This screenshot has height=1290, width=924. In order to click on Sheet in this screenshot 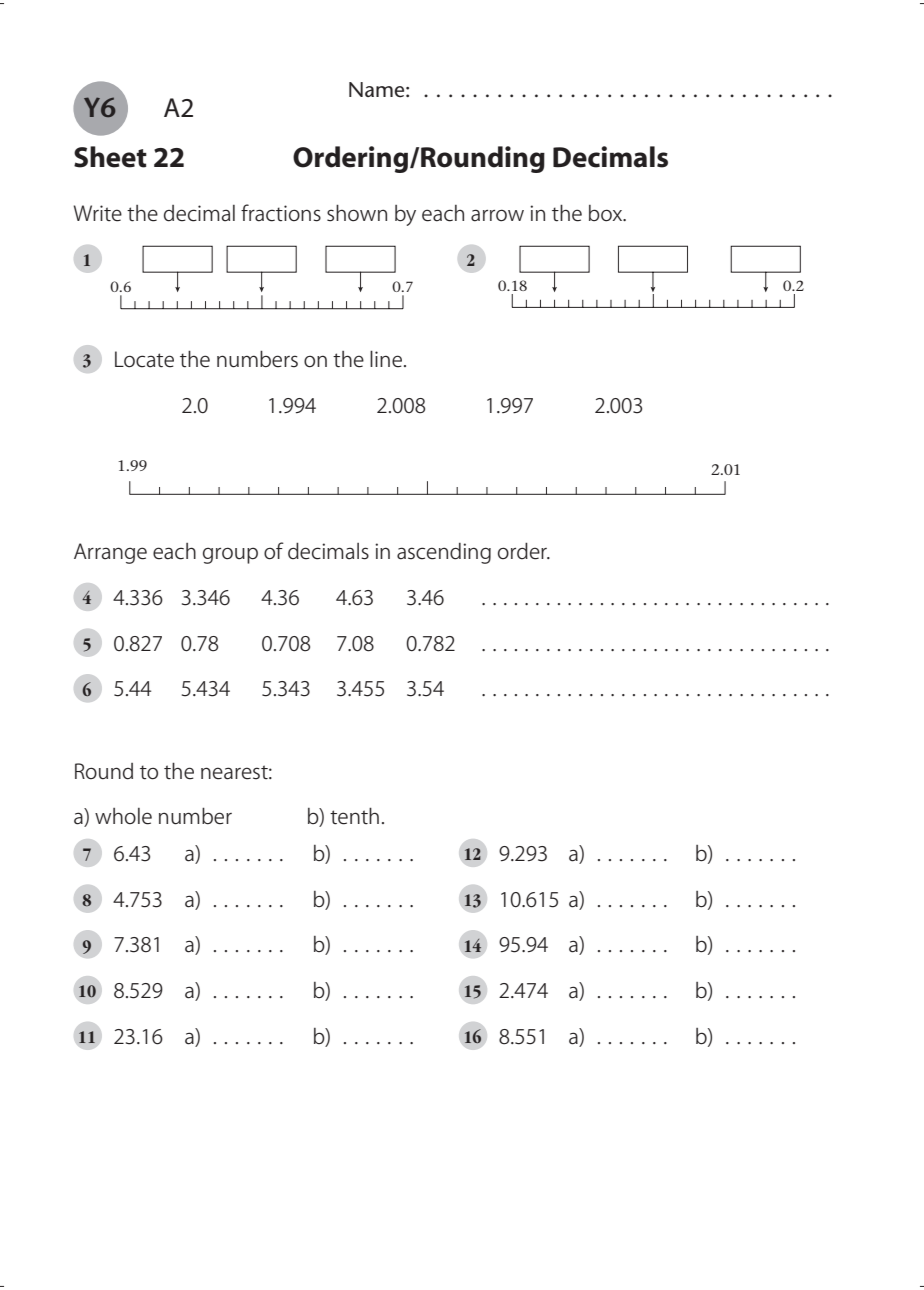, I will do `click(110, 157)`.
